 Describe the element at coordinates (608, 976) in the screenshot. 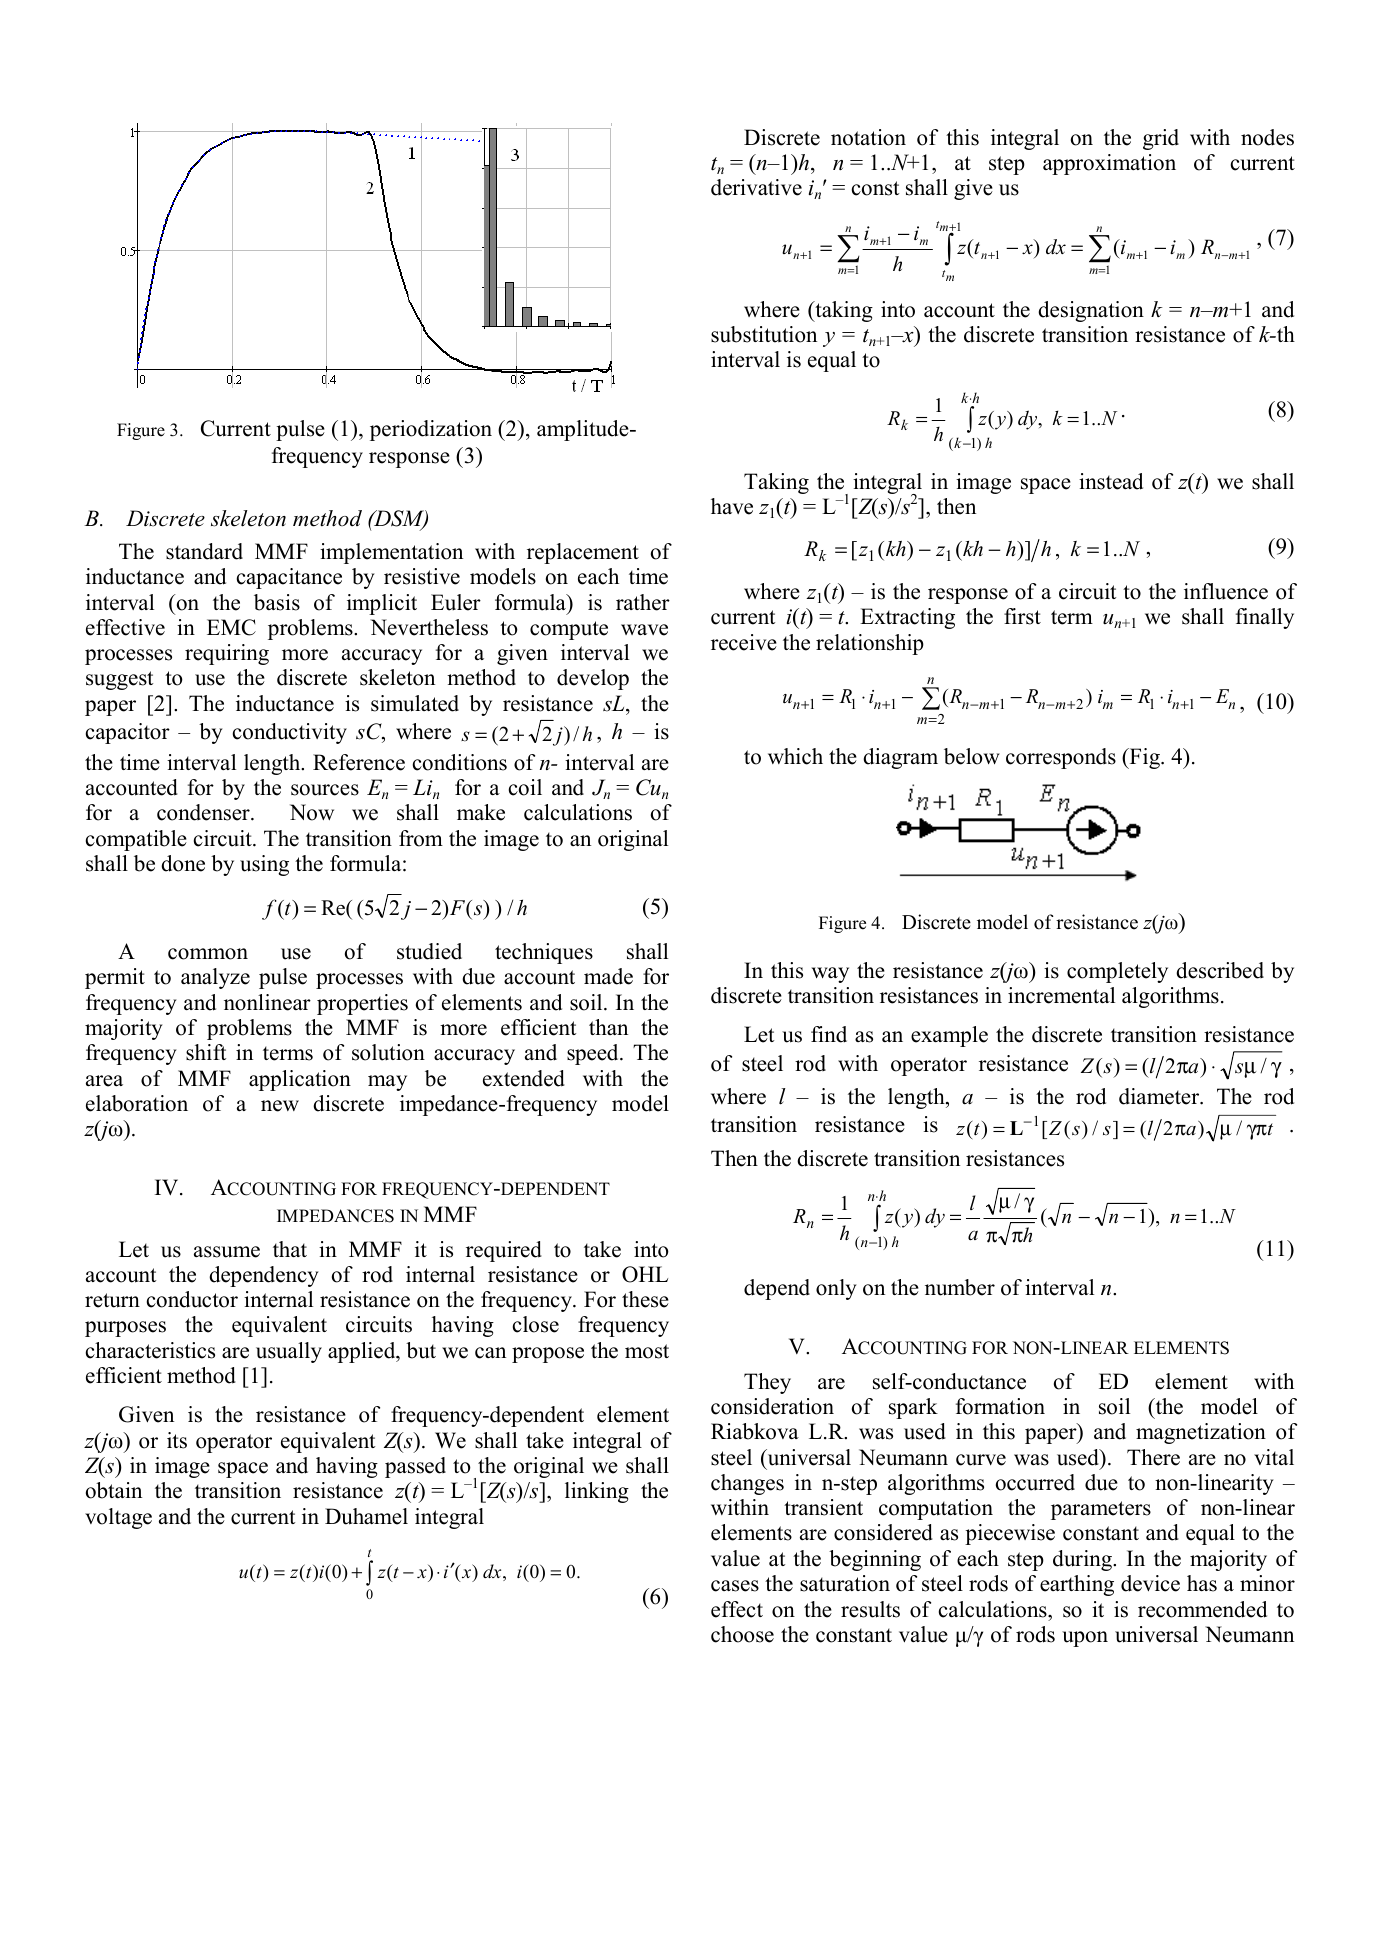

I see `made` at that location.
